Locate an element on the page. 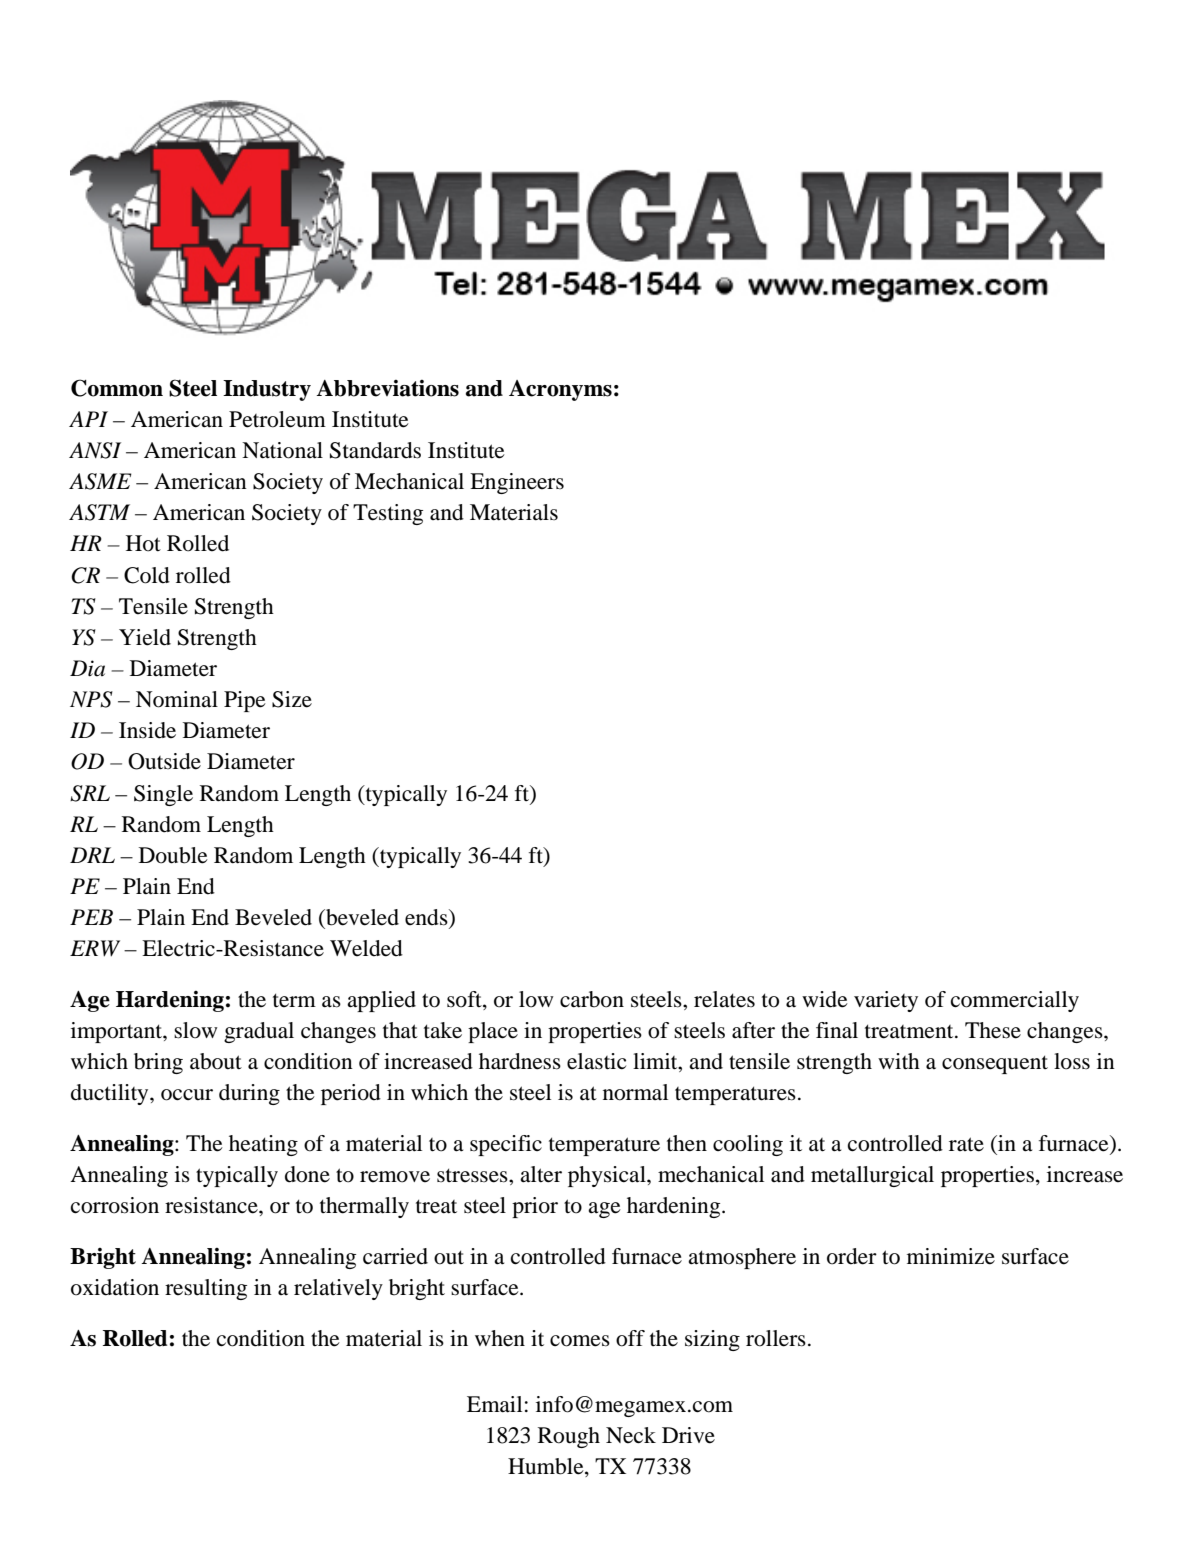 This image has height=1554, width=1200. variety is located at coordinates (886, 1001).
